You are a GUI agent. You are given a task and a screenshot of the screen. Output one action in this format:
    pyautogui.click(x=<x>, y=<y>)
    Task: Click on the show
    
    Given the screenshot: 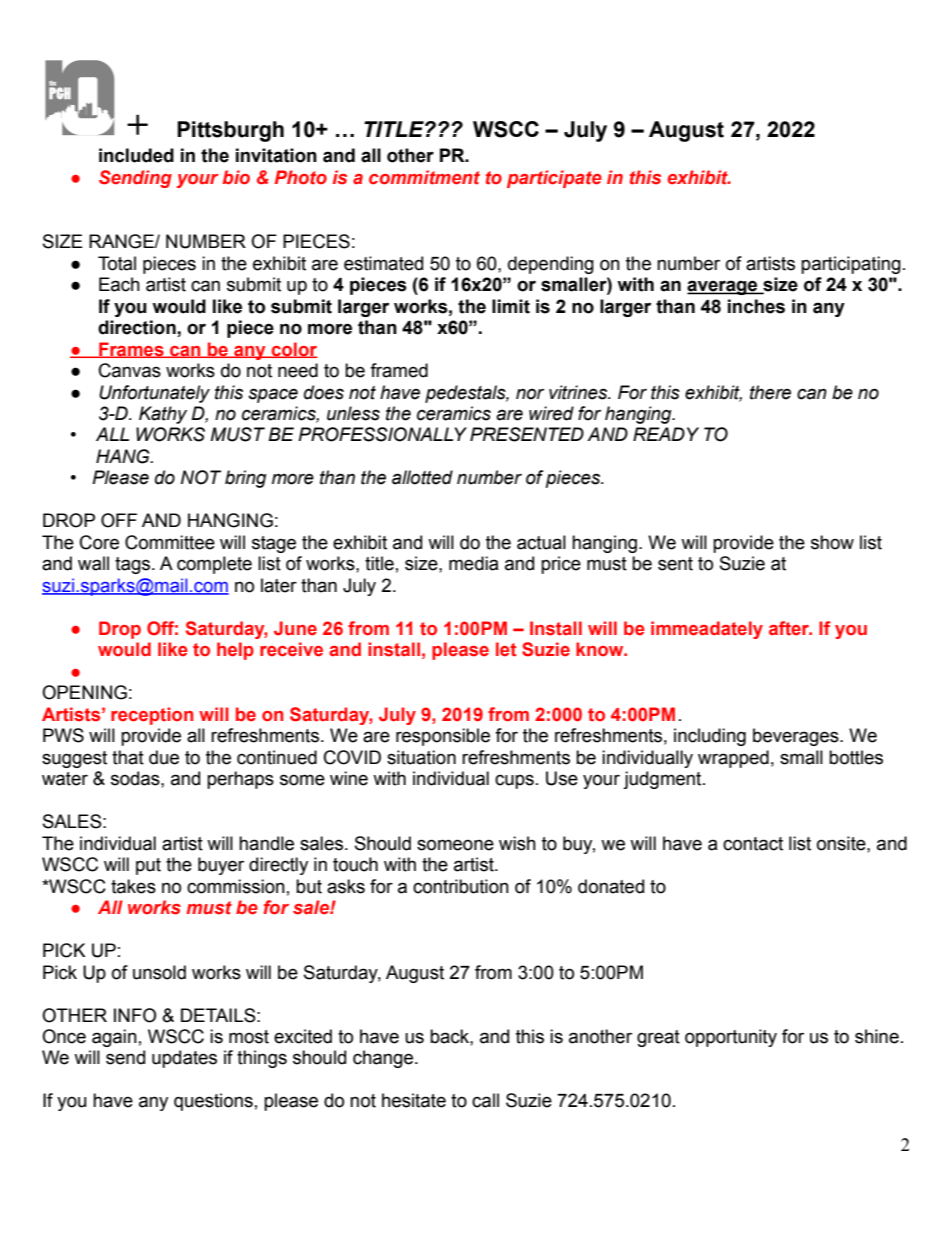 What is the action you would take?
    pyautogui.click(x=832, y=542)
